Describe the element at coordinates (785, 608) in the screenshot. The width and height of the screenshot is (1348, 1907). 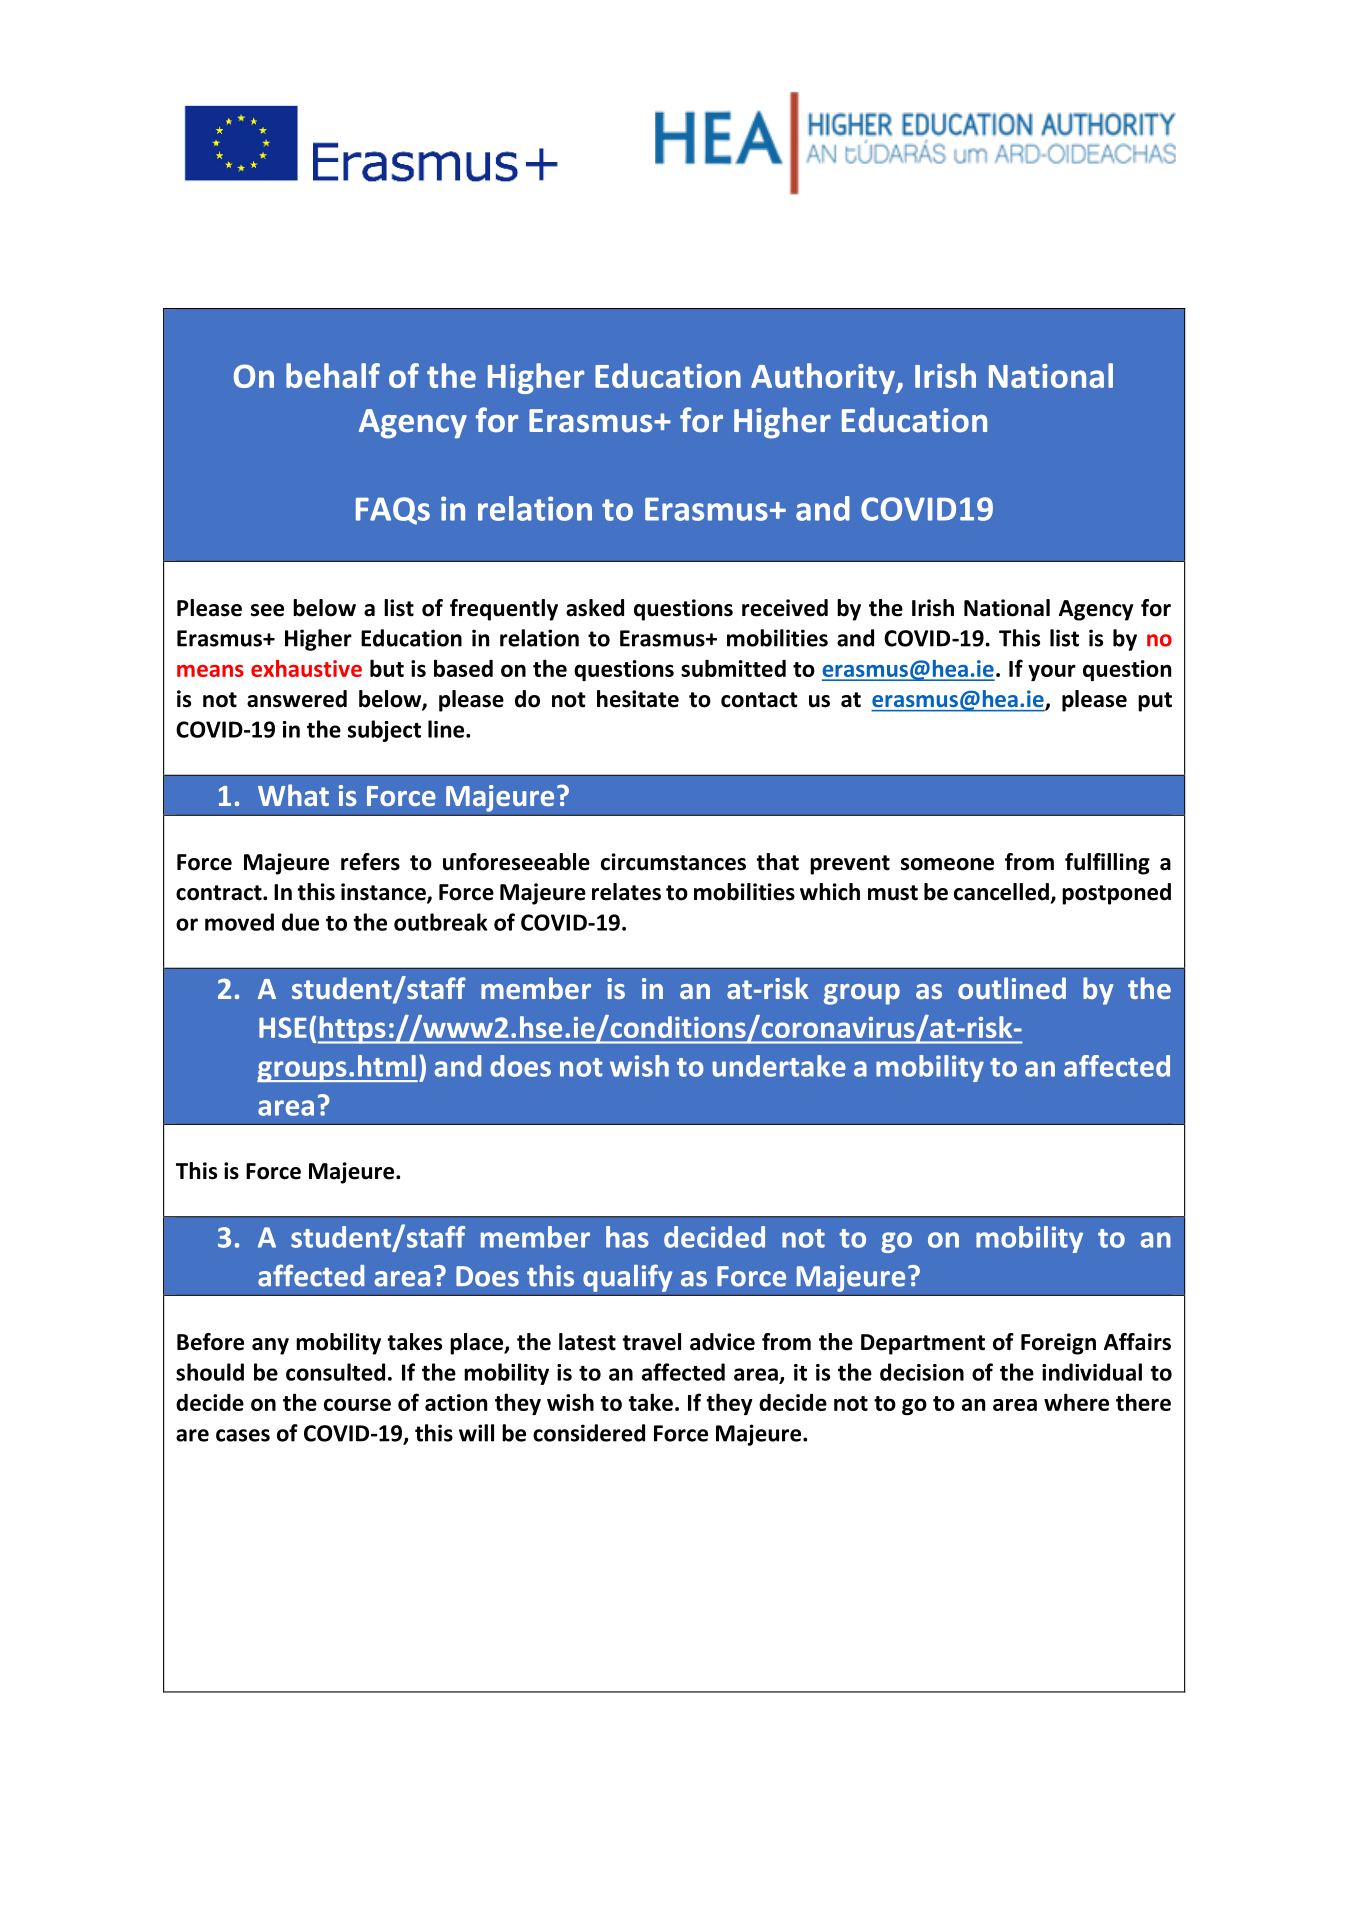
I see `received` at that location.
